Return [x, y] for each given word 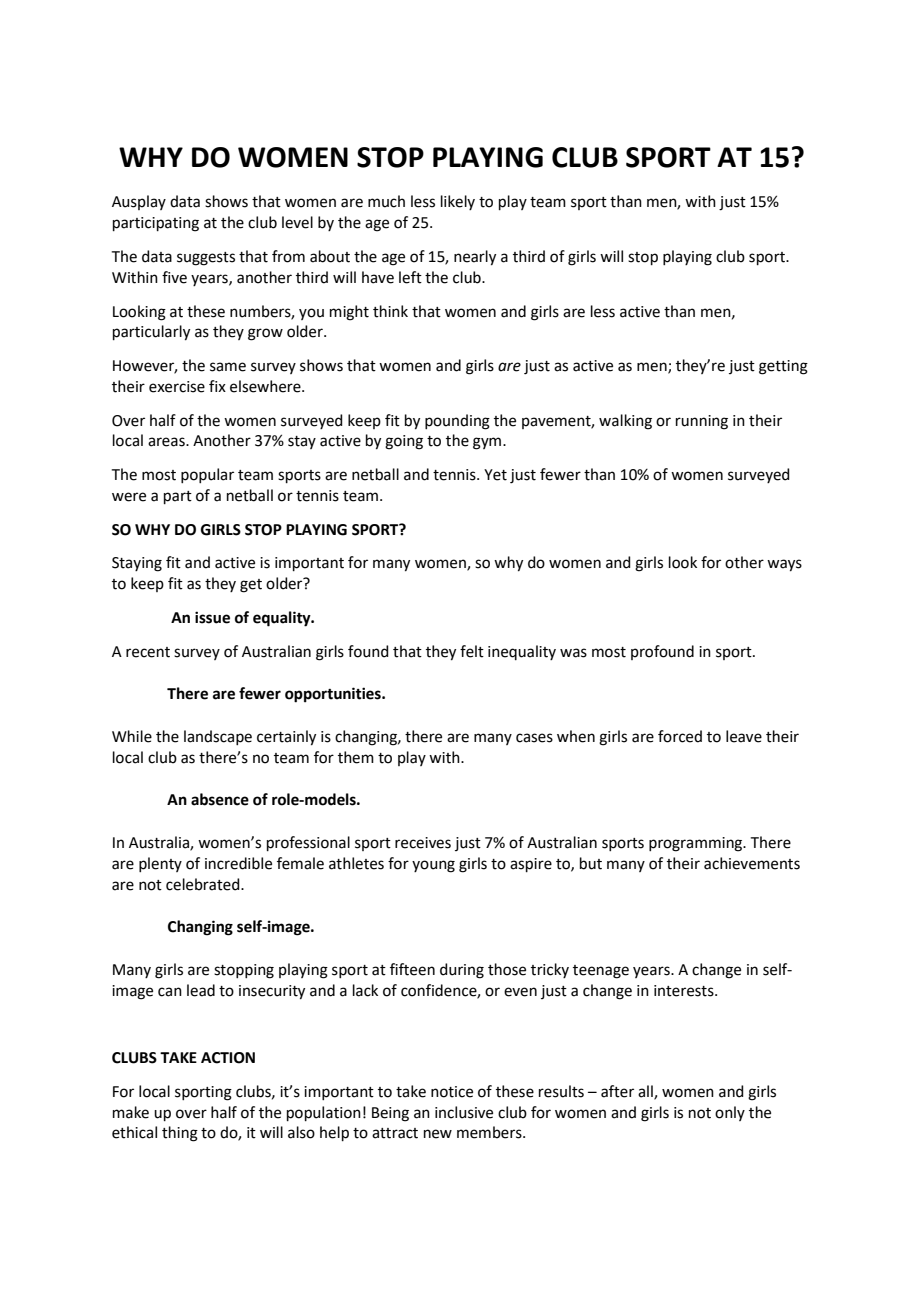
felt [472, 651]
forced [680, 736]
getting [783, 367]
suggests [206, 259]
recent [148, 652]
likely [458, 202]
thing [180, 1134]
